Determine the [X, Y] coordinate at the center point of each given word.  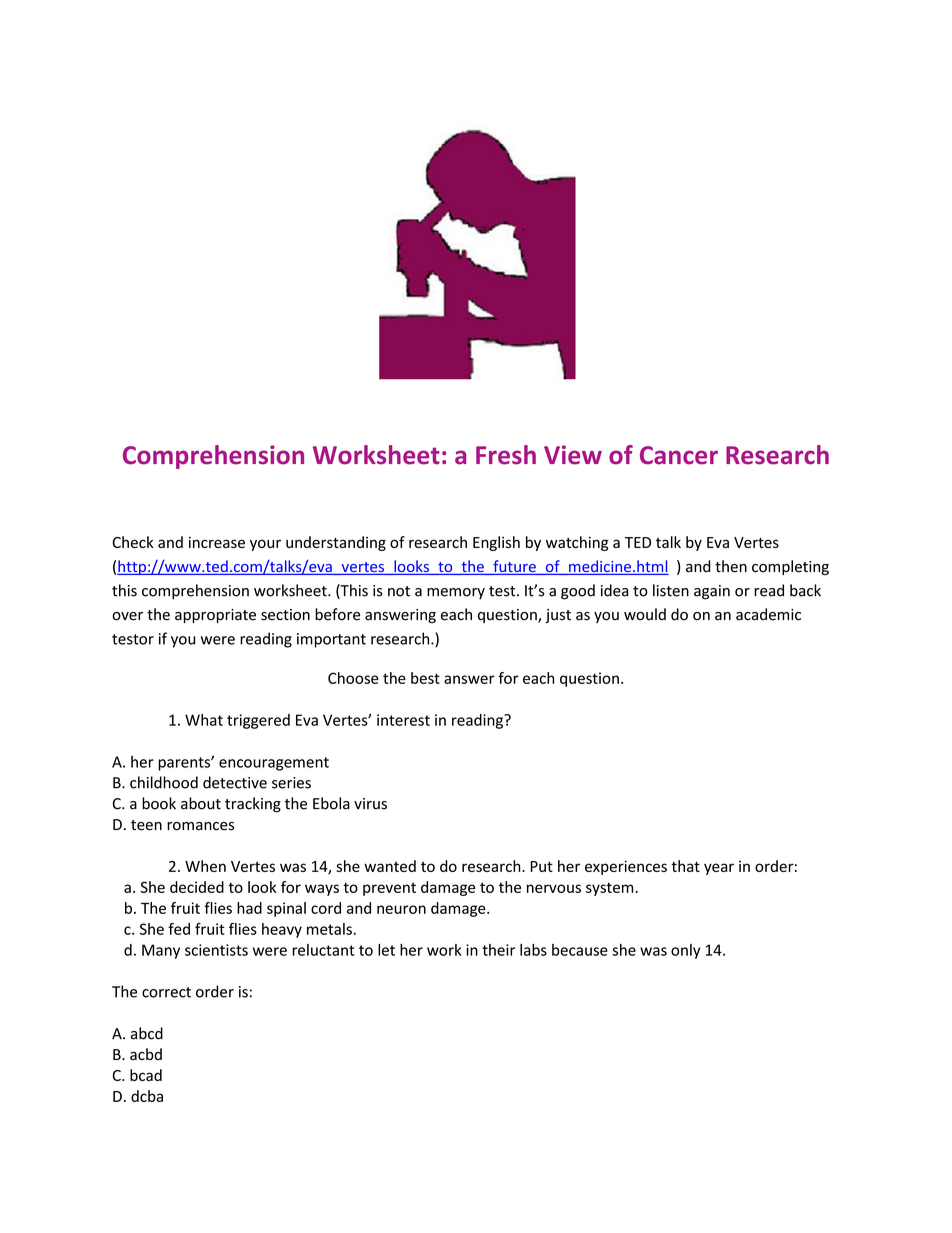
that [685, 866]
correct [166, 992]
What [204, 720]
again [712, 592]
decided [197, 887]
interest [403, 720]
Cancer [679, 455]
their [498, 950]
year [719, 869]
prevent [389, 889]
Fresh [506, 455]
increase [217, 542]
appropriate [215, 616]
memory [456, 593]
